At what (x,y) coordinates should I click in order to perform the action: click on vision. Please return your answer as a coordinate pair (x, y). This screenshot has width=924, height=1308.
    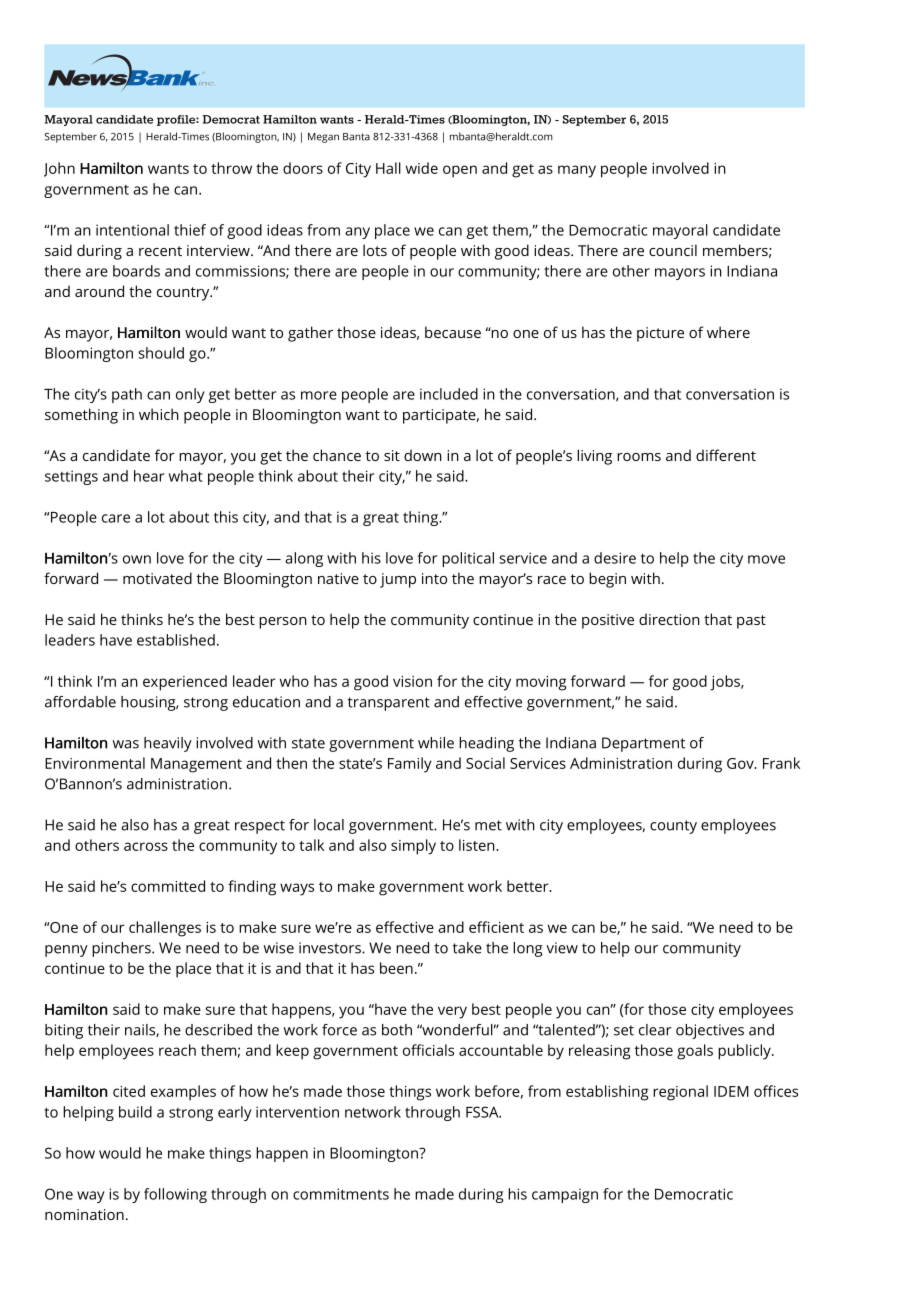
    Looking at the image, I should click on (412, 681).
